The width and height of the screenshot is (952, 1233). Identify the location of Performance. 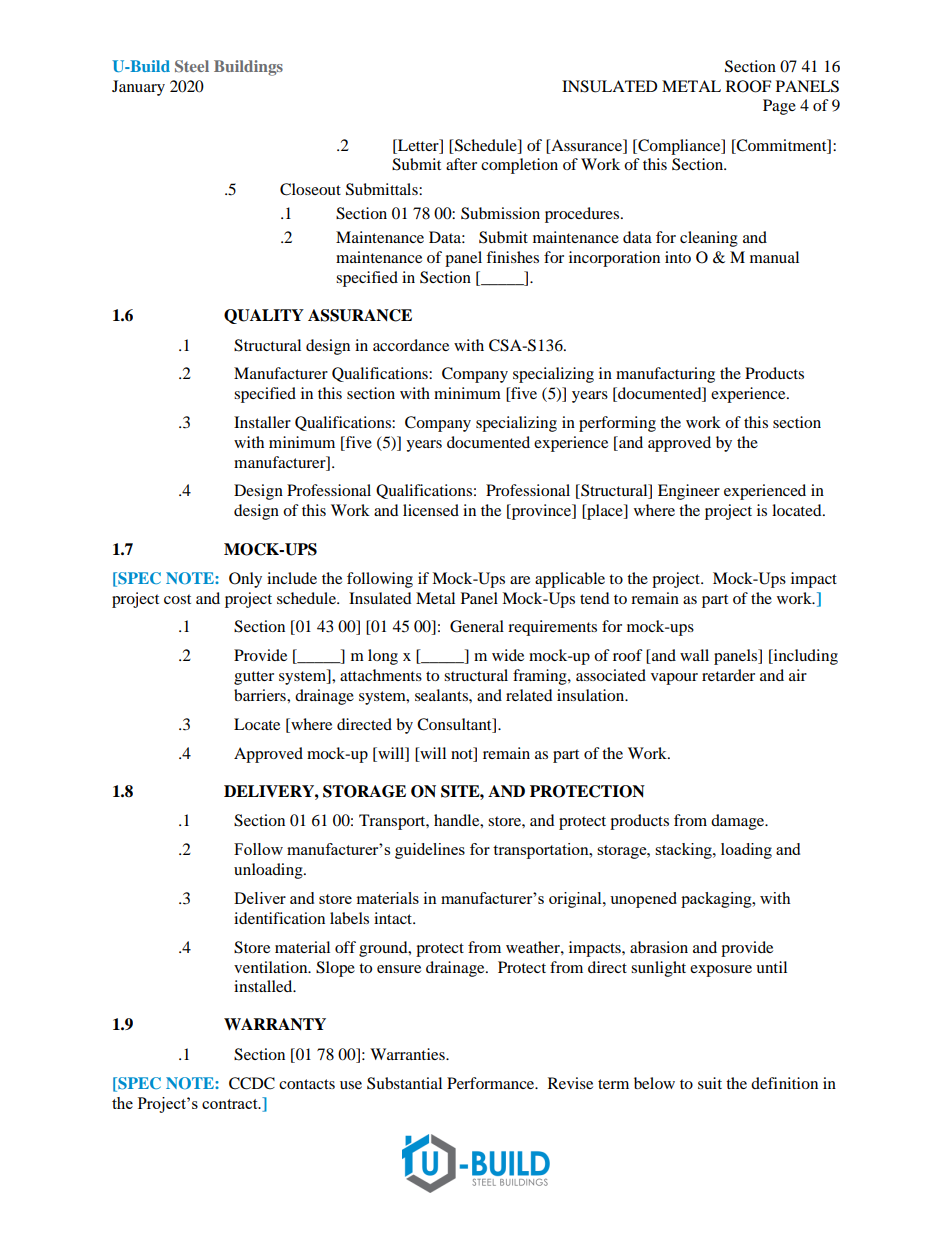
(492, 1083).
